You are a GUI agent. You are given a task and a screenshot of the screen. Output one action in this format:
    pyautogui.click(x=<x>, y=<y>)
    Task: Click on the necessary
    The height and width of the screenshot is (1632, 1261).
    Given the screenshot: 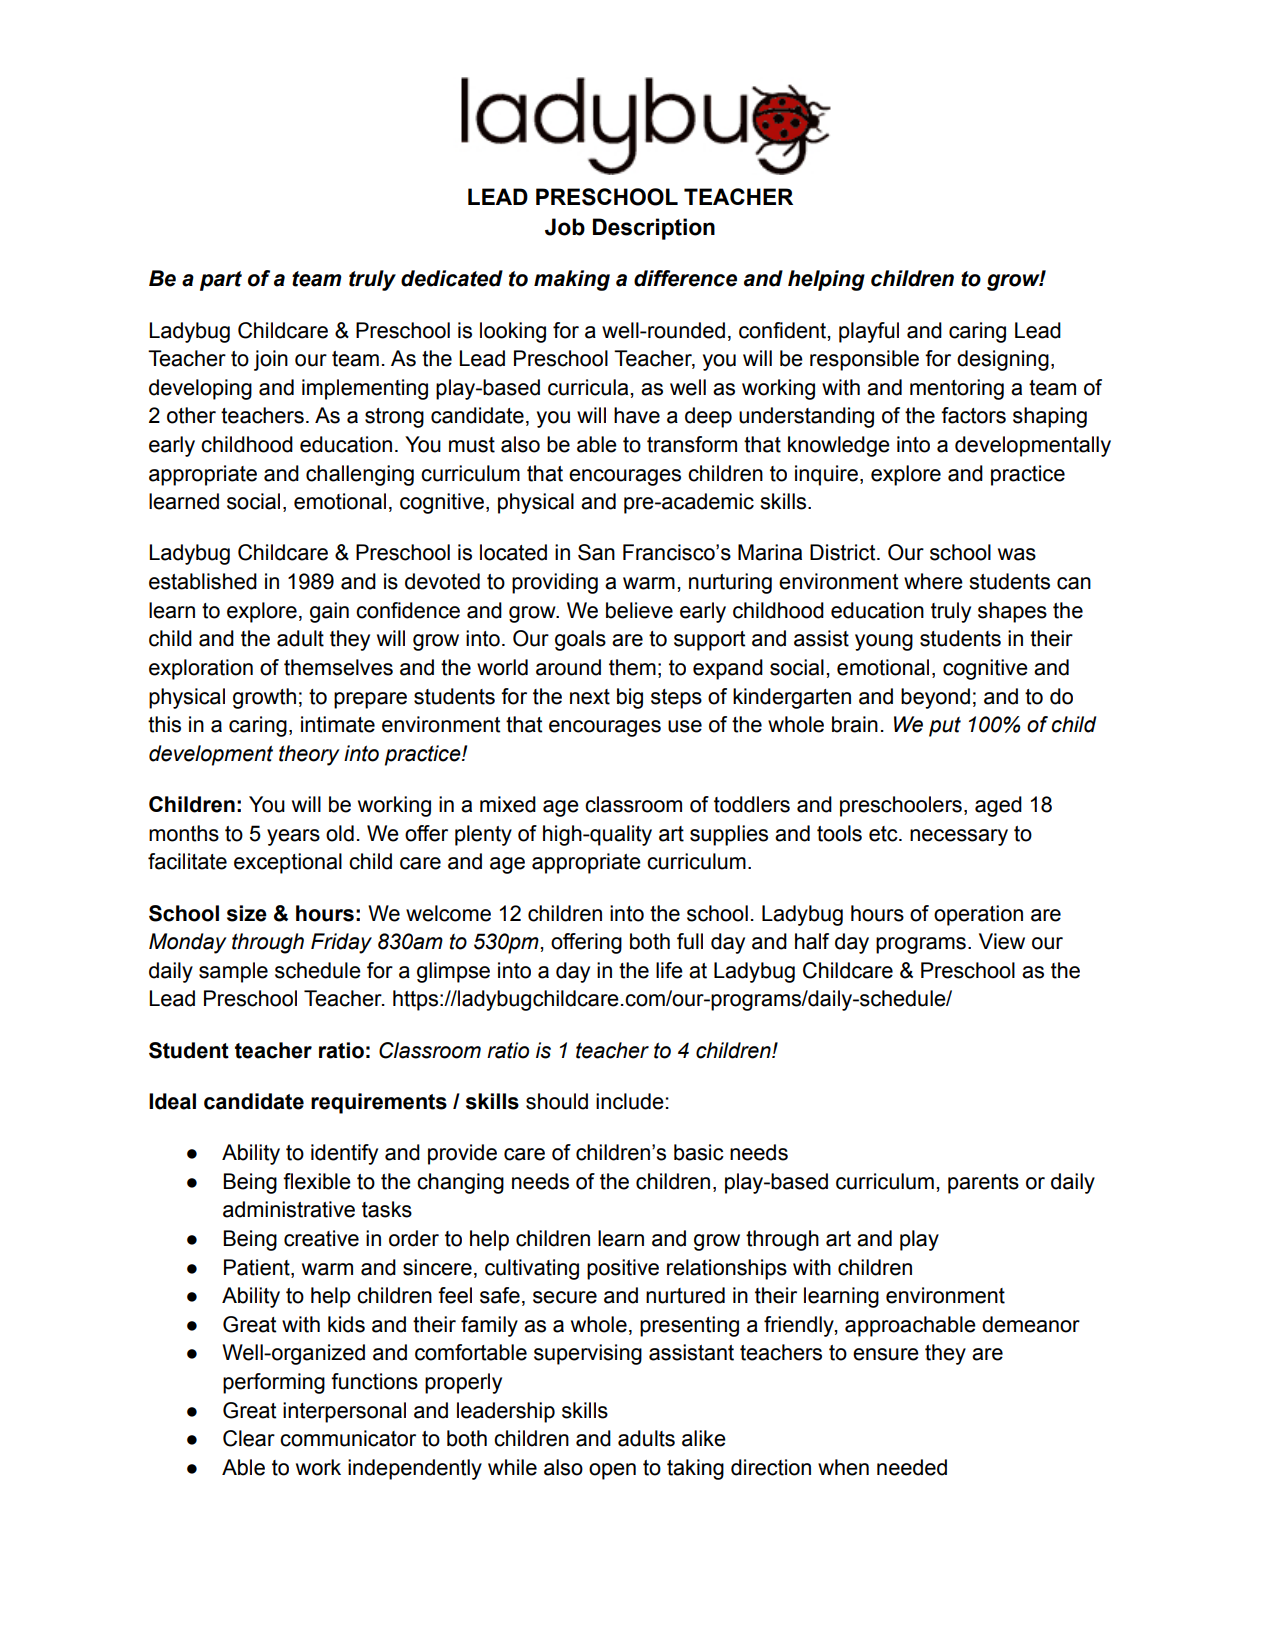 What is the action you would take?
    pyautogui.click(x=959, y=837)
